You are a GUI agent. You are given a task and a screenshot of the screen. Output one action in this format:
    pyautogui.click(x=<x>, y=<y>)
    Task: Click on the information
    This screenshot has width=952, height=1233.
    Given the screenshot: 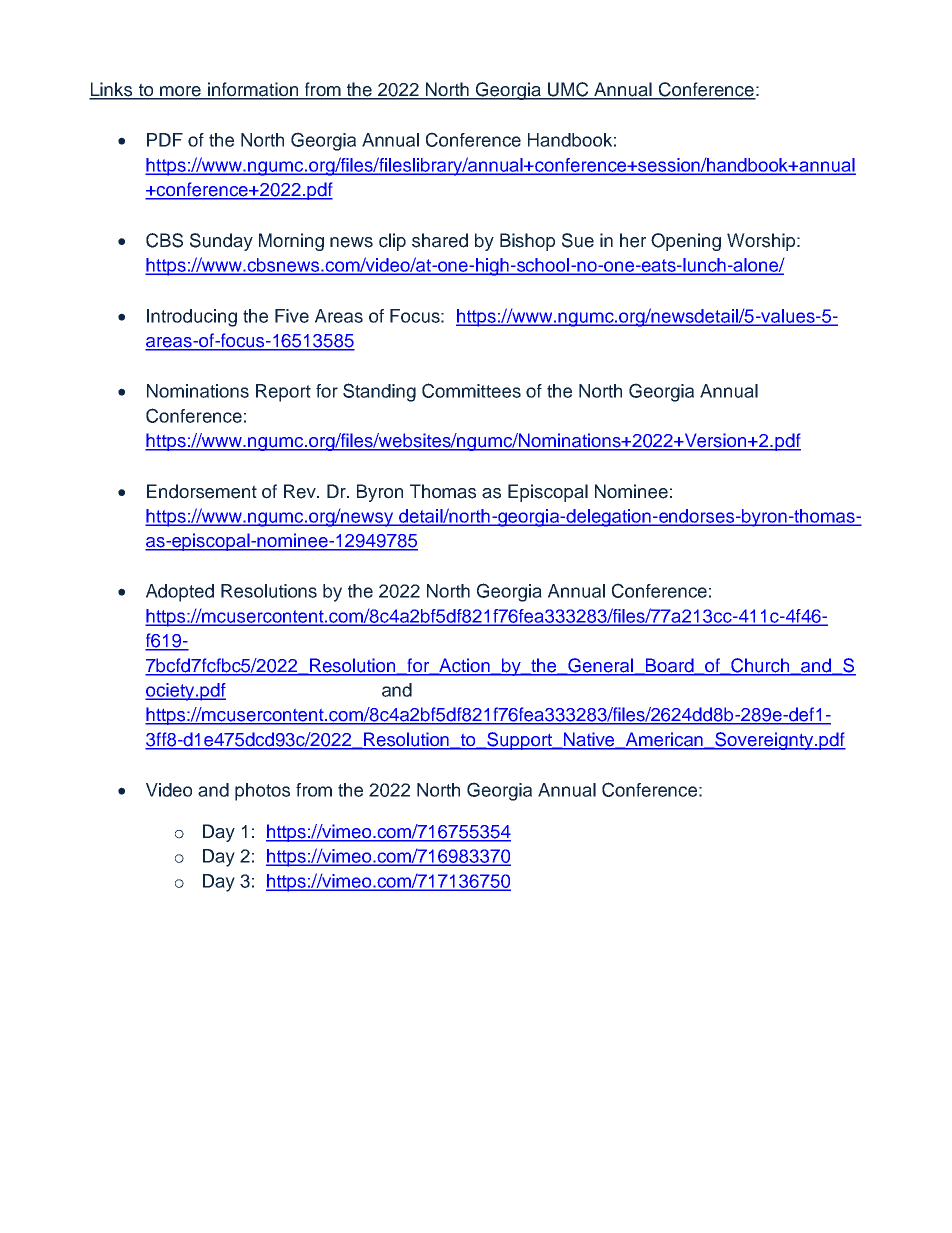 What is the action you would take?
    pyautogui.click(x=253, y=90)
